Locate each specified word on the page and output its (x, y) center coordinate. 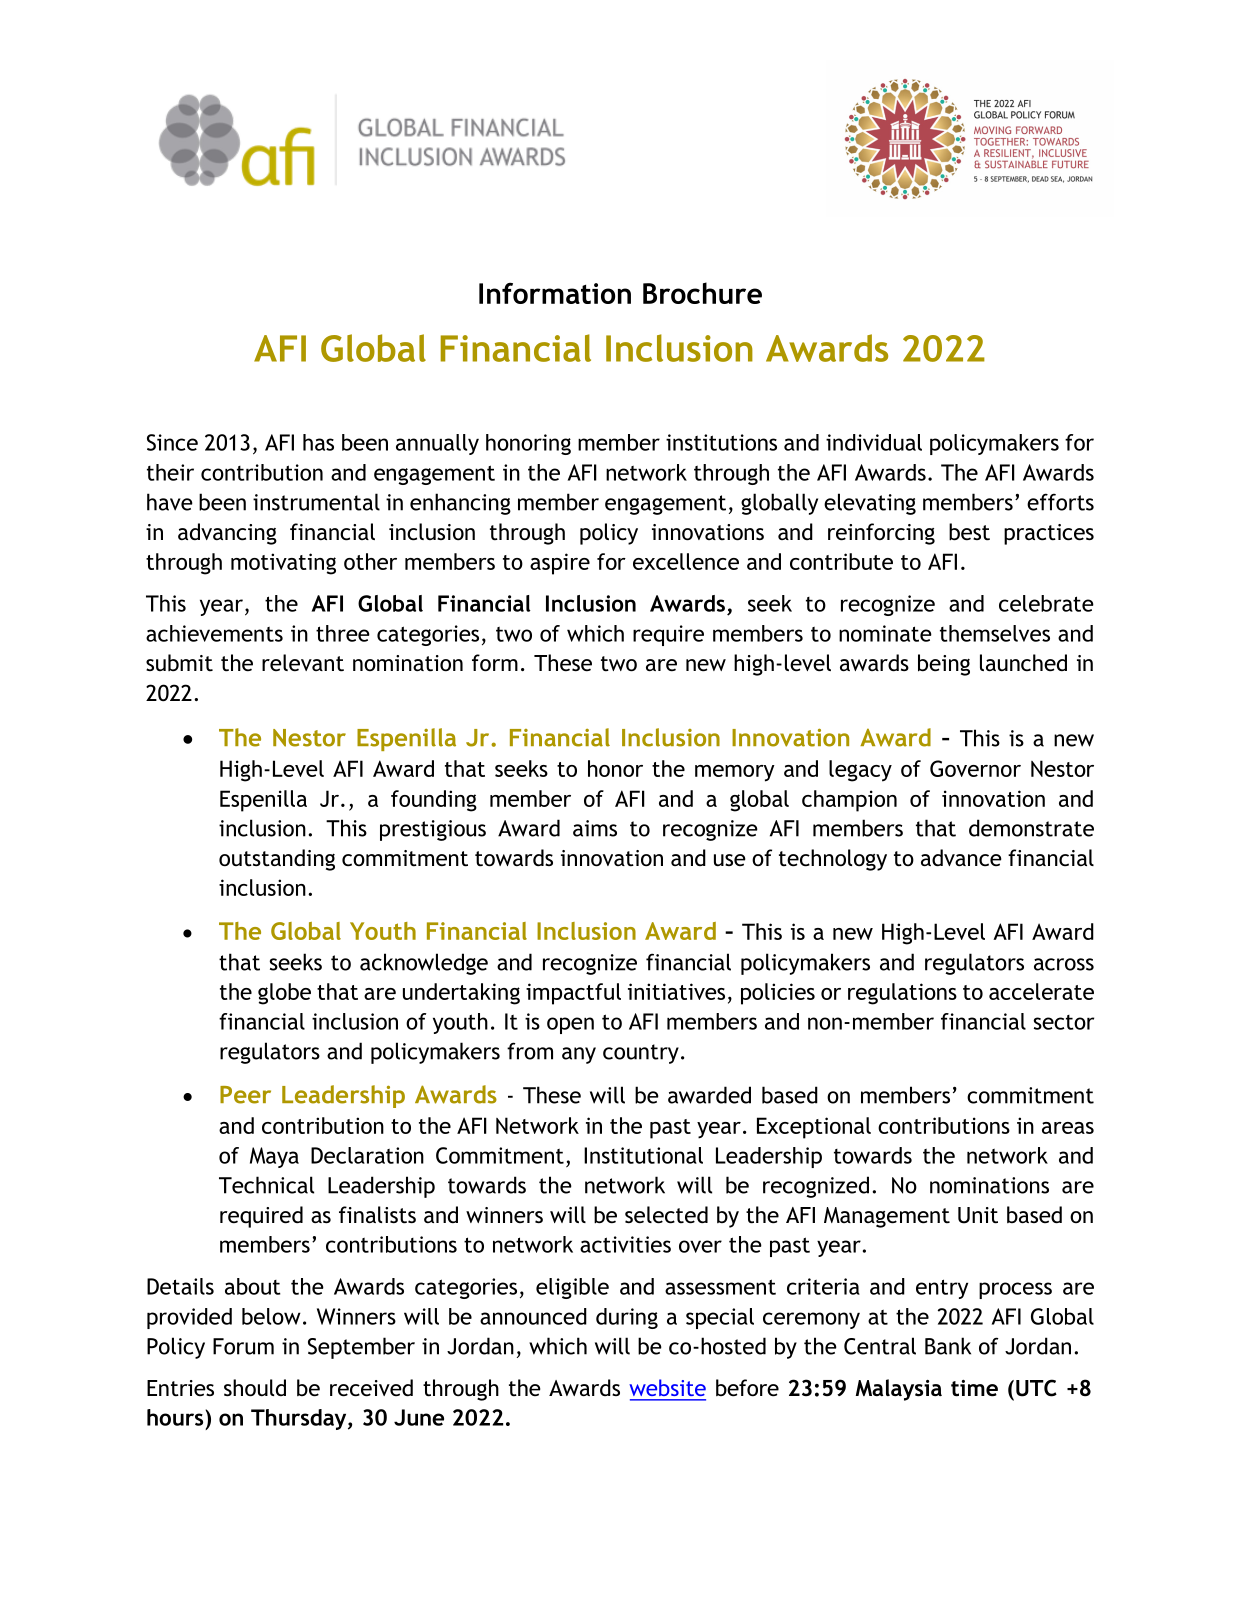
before (747, 1388)
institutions (721, 442)
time (974, 1388)
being (944, 665)
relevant (303, 663)
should (255, 1388)
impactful (573, 994)
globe (284, 994)
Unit (978, 1215)
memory (735, 773)
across (1064, 964)
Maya (274, 1157)
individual (874, 442)
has (318, 442)
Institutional (643, 1155)
